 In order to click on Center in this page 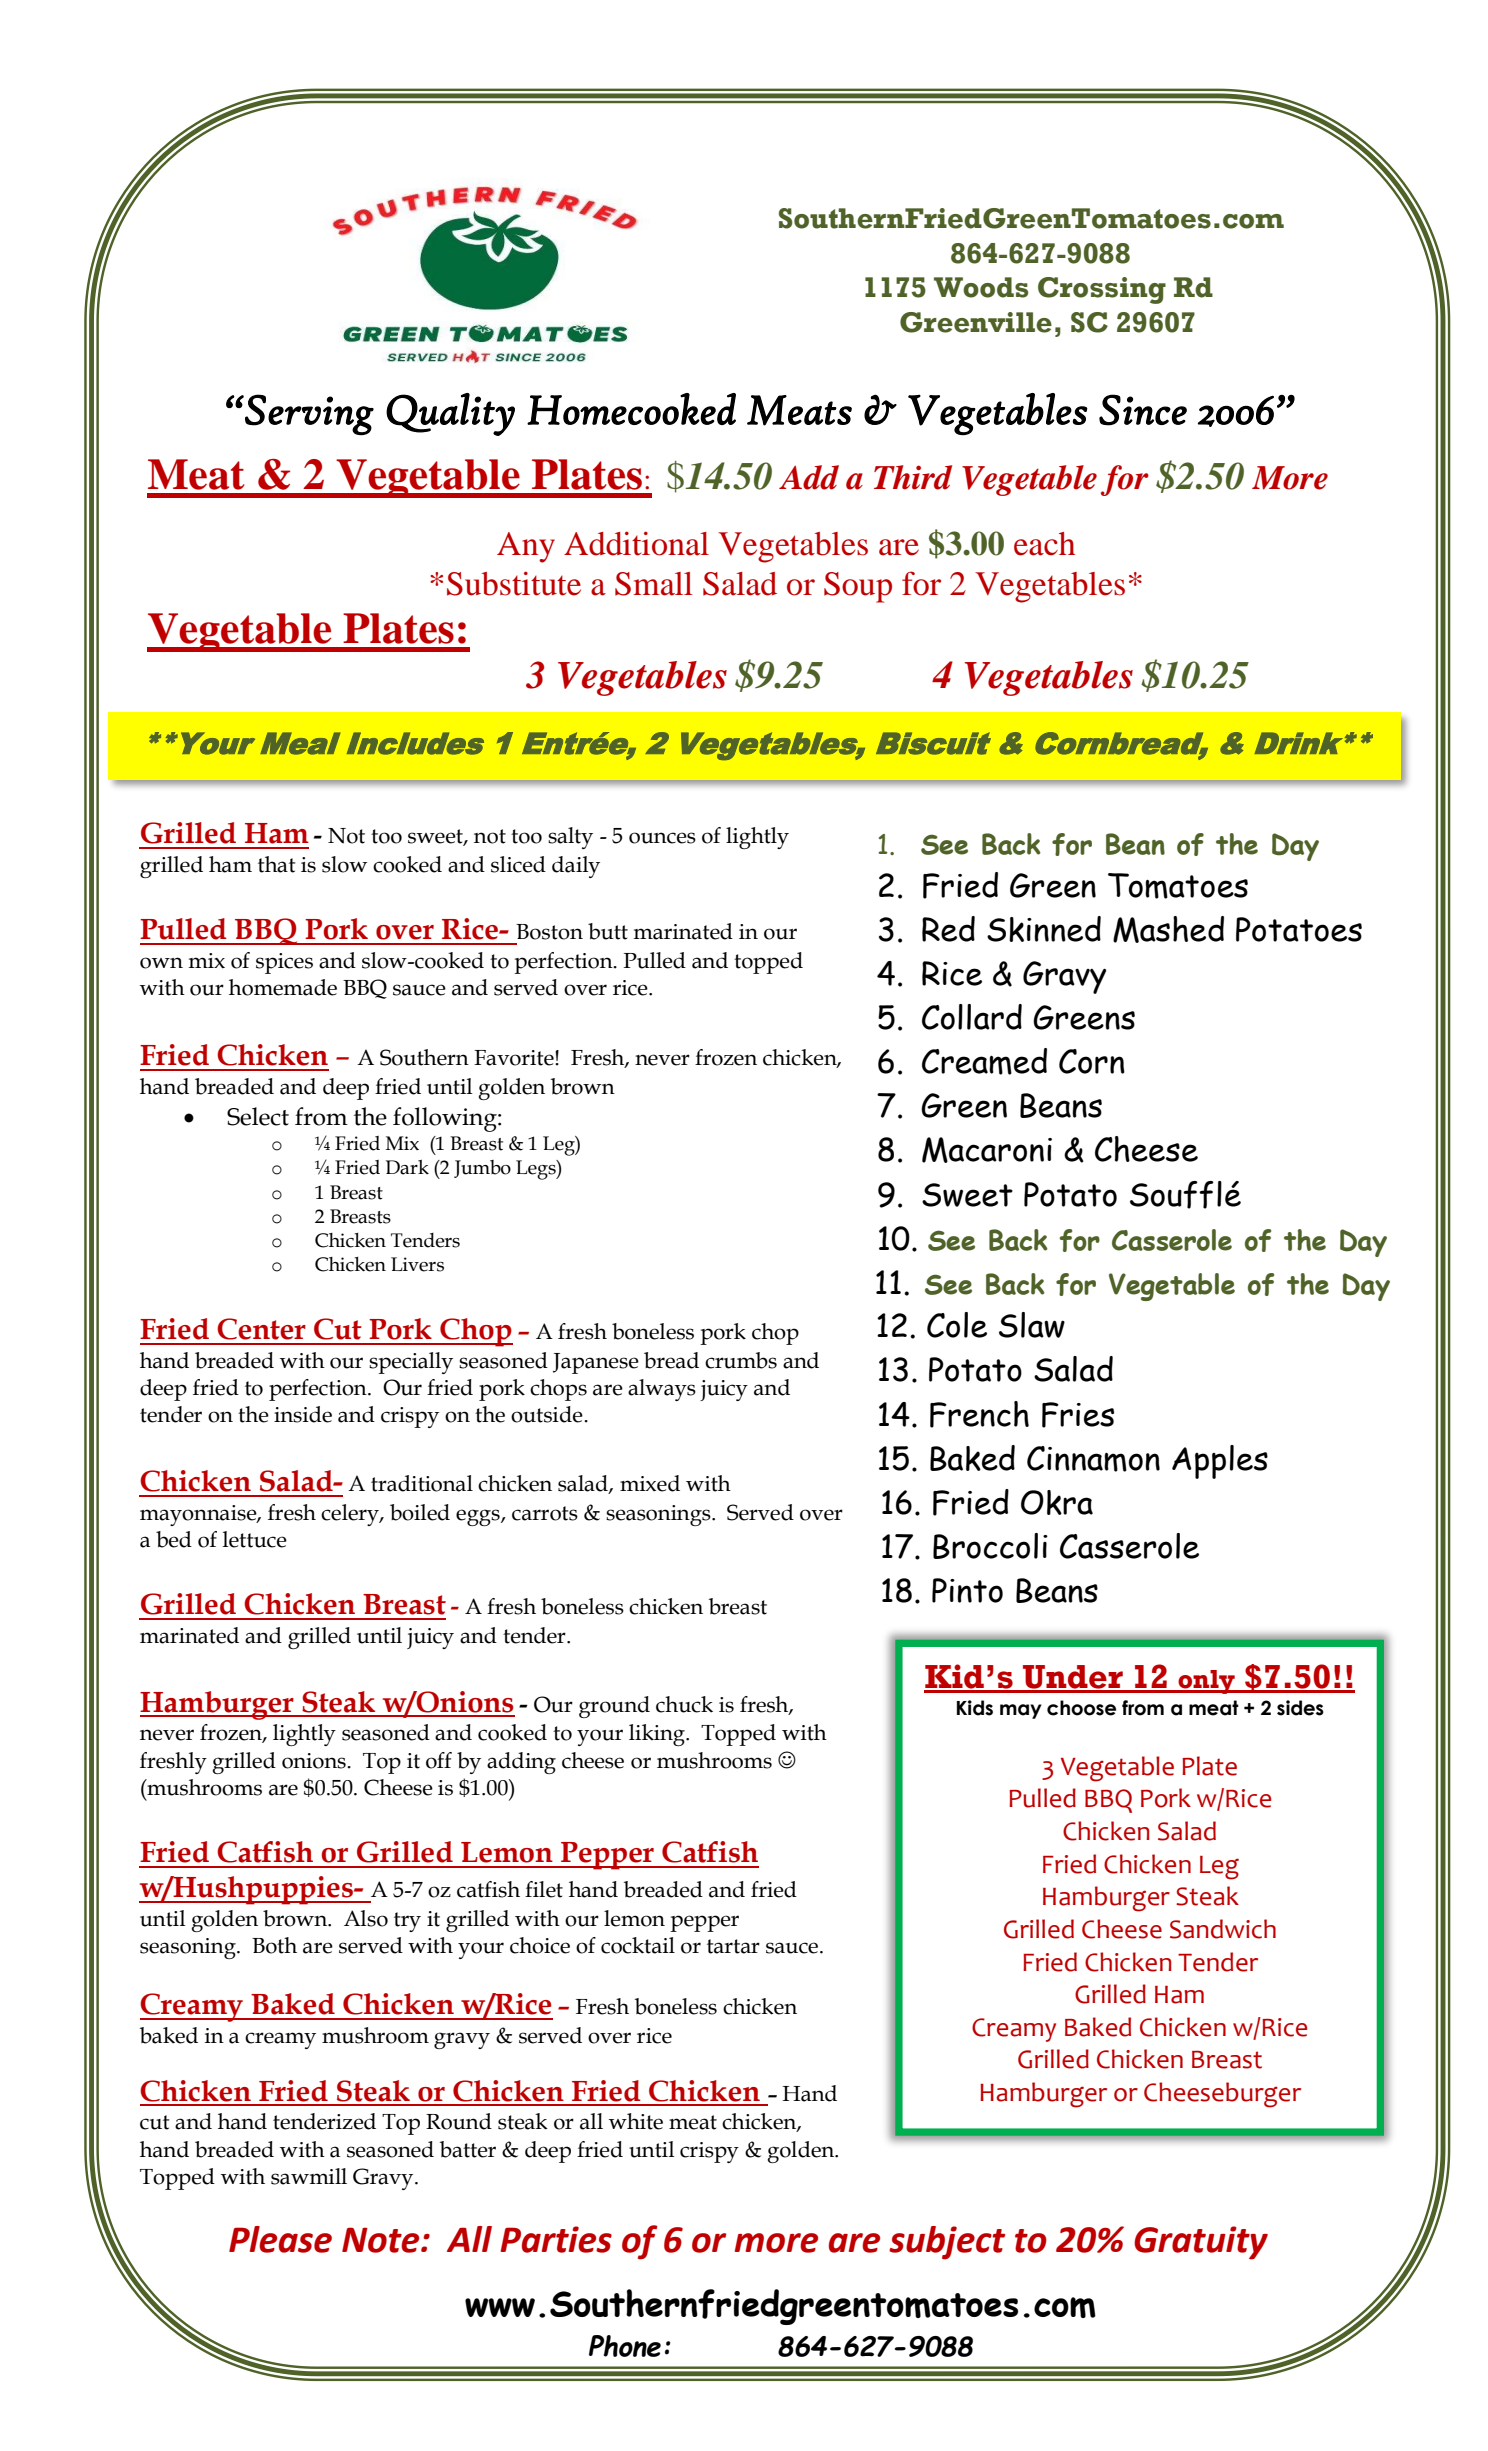, I will do `click(261, 1329)`.
